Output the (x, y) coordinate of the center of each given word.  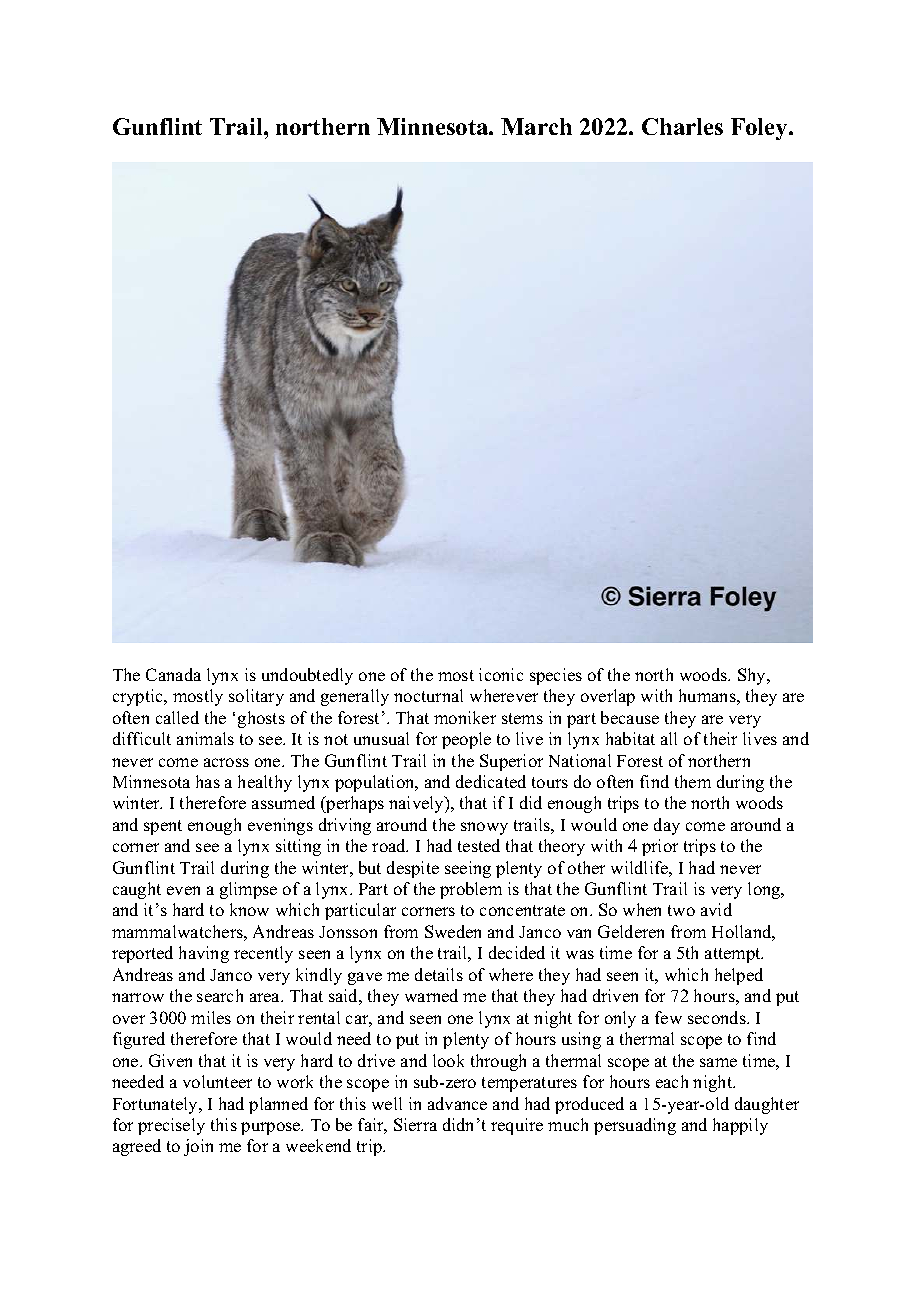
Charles (682, 126)
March (536, 126)
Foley (761, 129)
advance (457, 1103)
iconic (501, 674)
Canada (173, 674)
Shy (753, 676)
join (198, 1147)
